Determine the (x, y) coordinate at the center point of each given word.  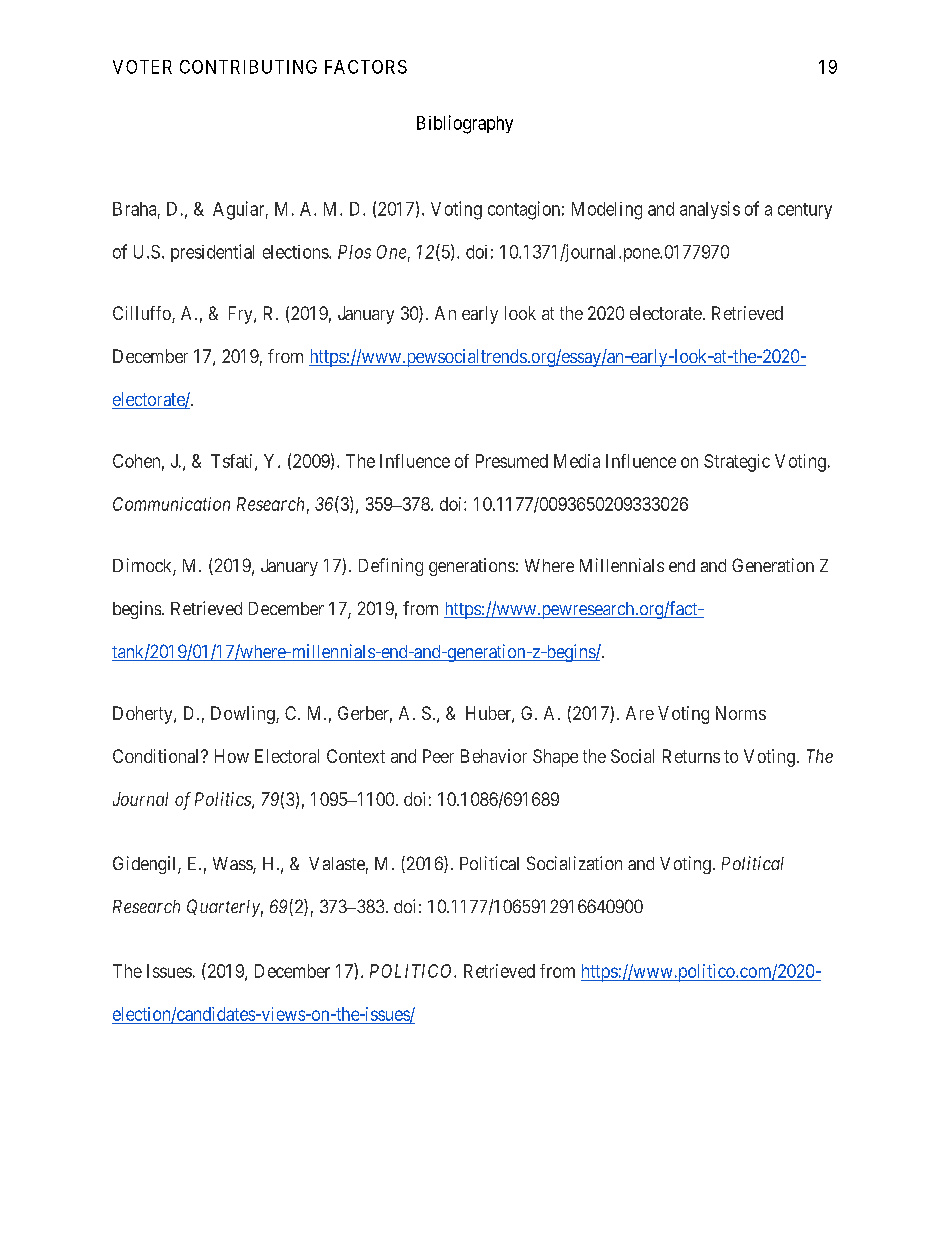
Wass (233, 865)
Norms (741, 713)
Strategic (737, 463)
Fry (242, 315)
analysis (710, 210)
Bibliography (465, 124)
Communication (171, 504)
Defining (391, 567)
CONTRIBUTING (248, 67)
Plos (354, 252)
